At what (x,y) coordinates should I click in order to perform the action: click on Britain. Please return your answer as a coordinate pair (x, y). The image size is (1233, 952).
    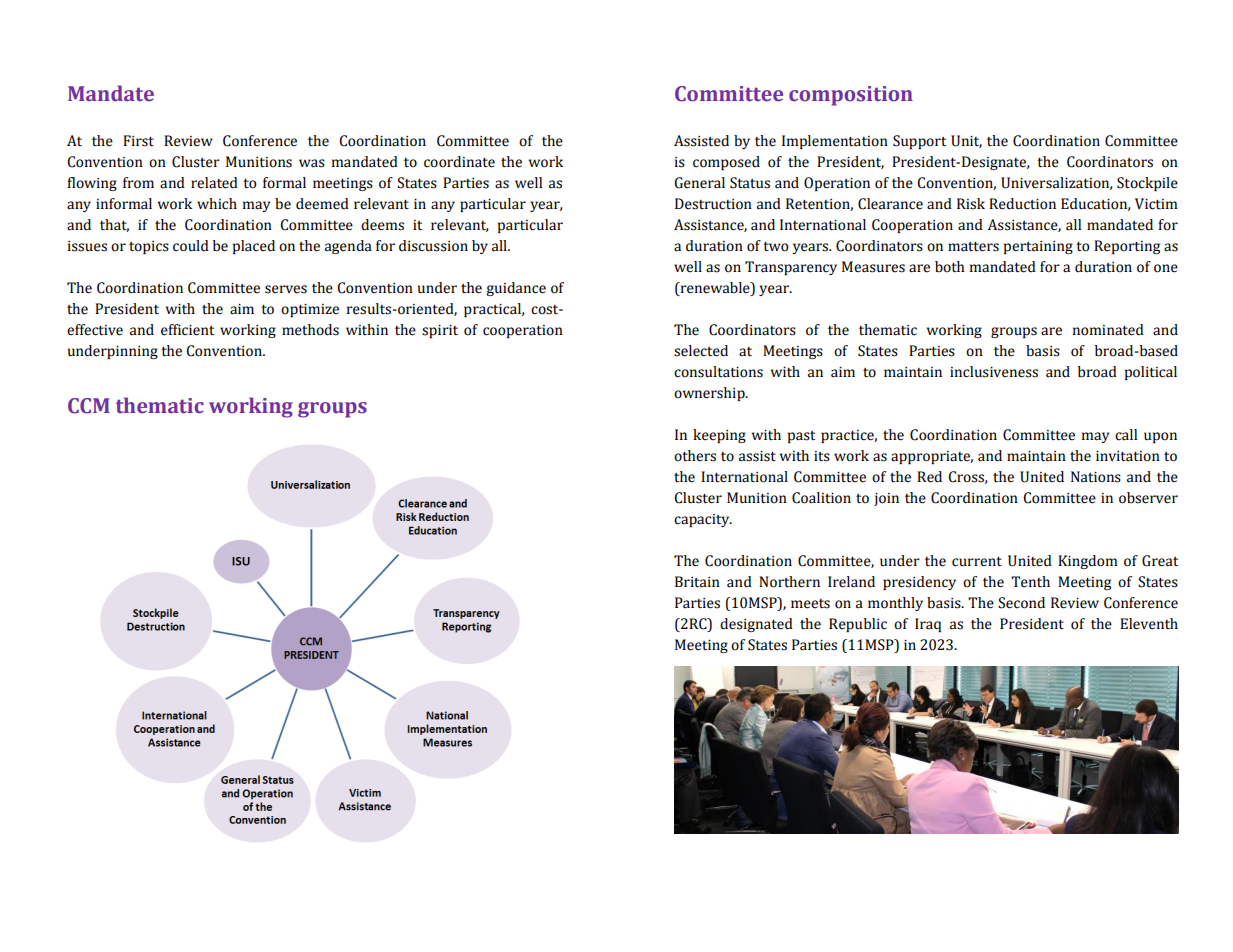
    Looking at the image, I should click on (697, 582).
